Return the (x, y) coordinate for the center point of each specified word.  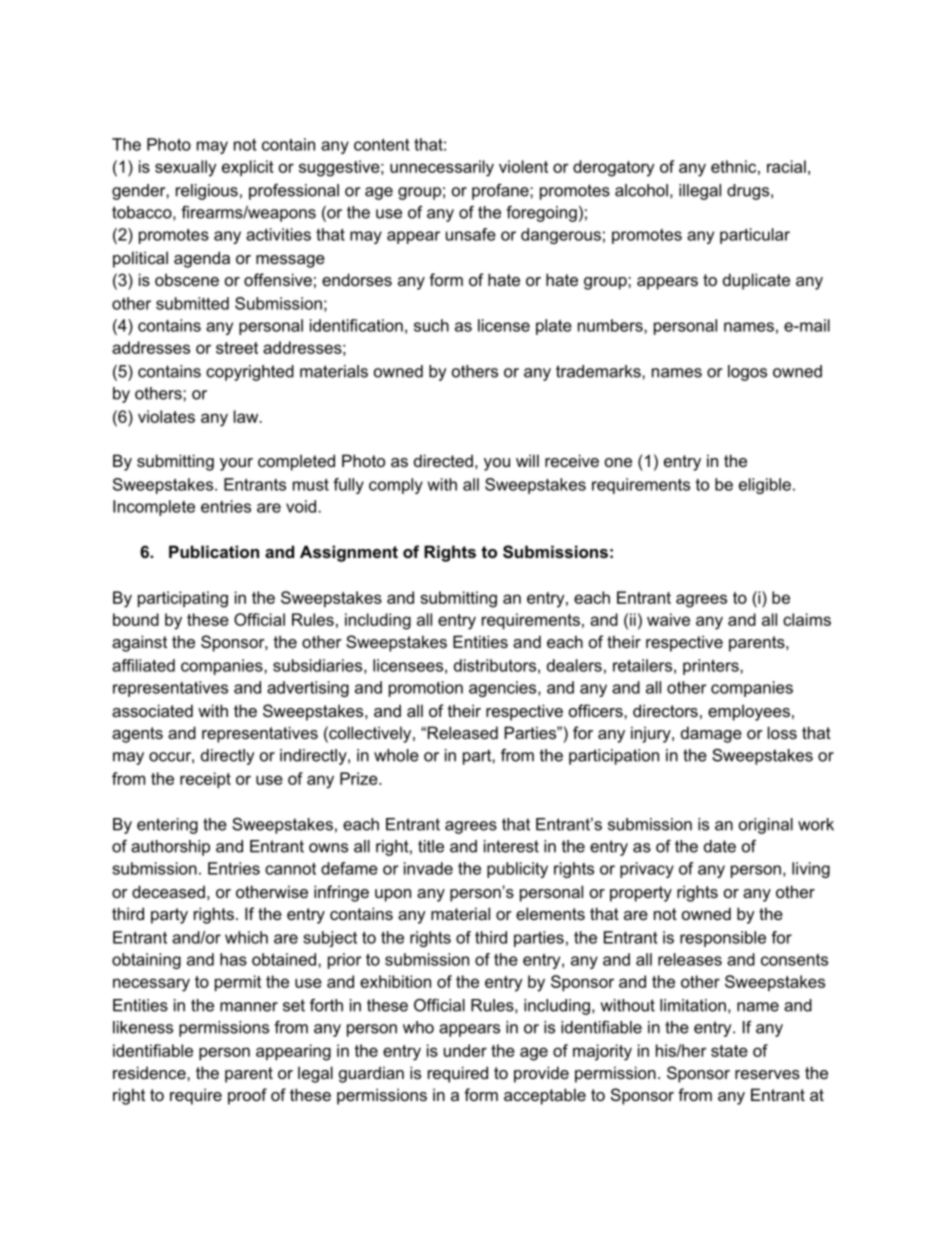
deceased (168, 891)
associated (152, 710)
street (237, 348)
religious (207, 192)
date (720, 846)
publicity (517, 870)
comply (396, 486)
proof (247, 1096)
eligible (765, 486)
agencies (504, 689)
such (431, 325)
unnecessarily (442, 168)
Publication (214, 551)
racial (786, 166)
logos (747, 373)
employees (749, 712)
